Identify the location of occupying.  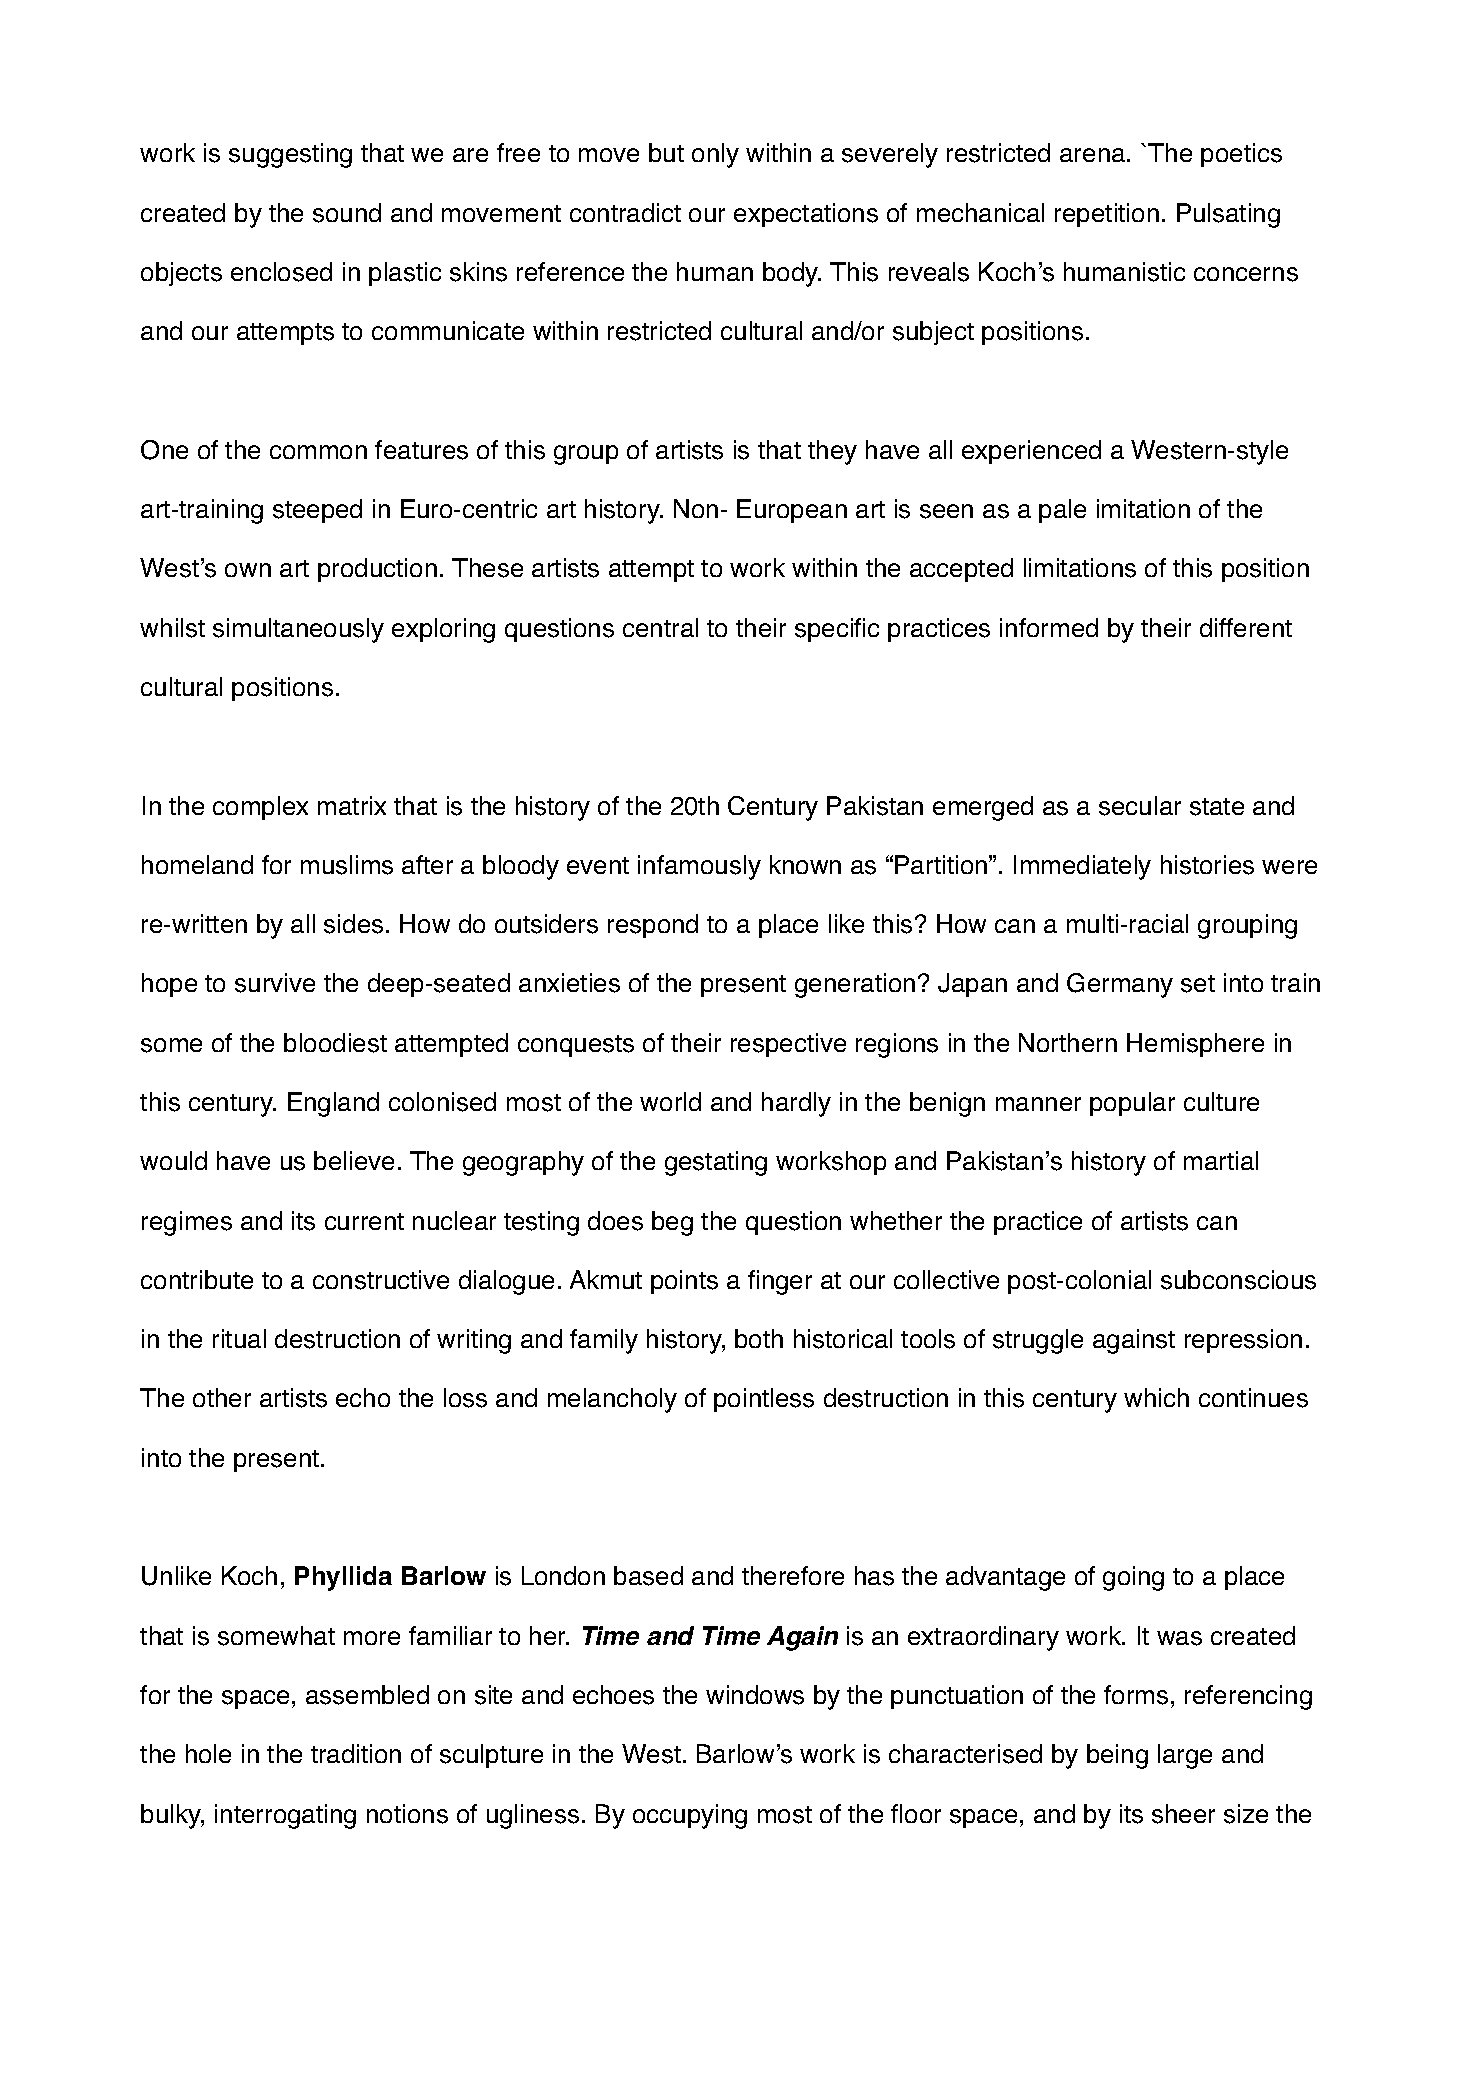
(690, 1816).
